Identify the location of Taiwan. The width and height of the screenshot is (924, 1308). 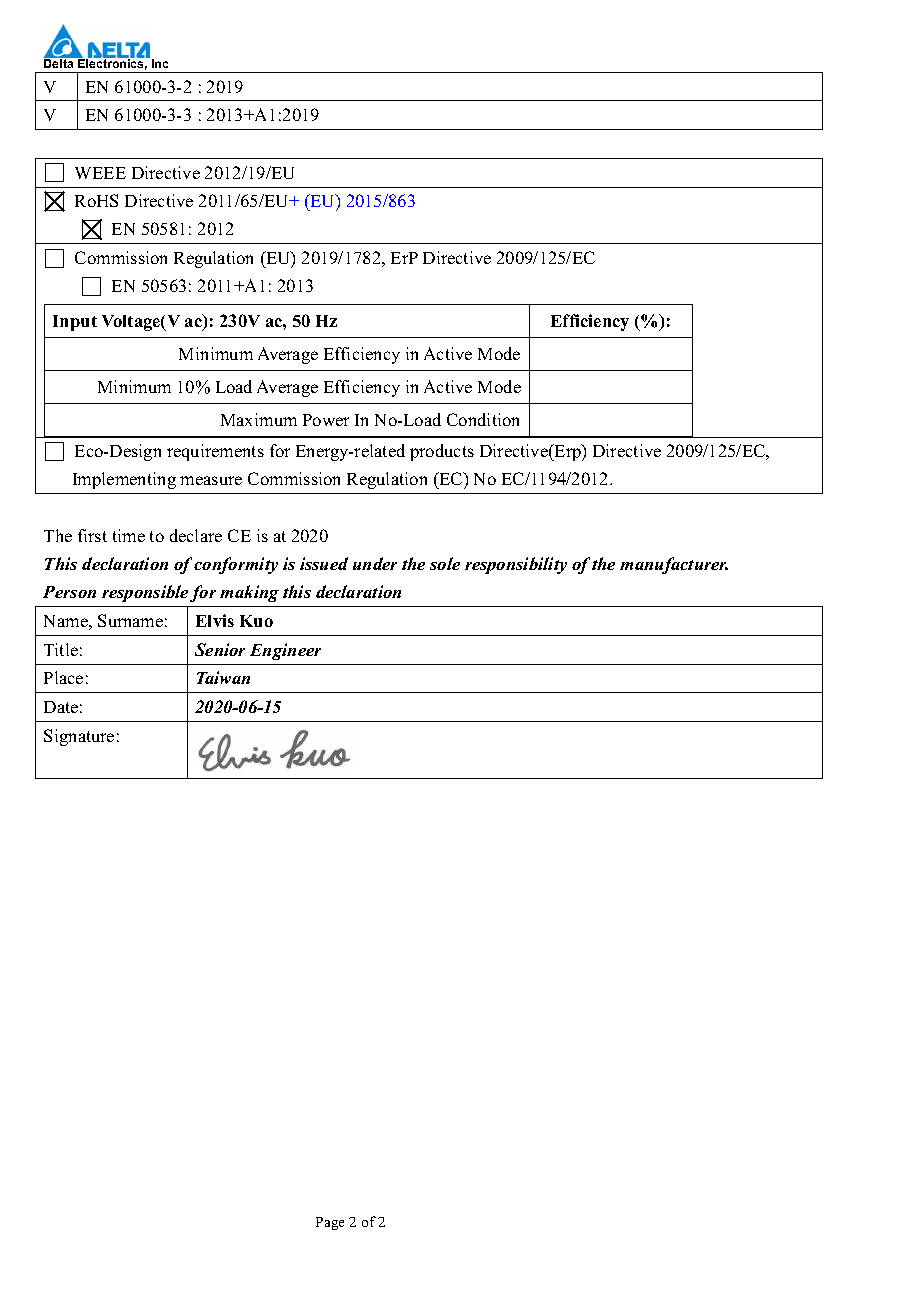
(223, 677).
